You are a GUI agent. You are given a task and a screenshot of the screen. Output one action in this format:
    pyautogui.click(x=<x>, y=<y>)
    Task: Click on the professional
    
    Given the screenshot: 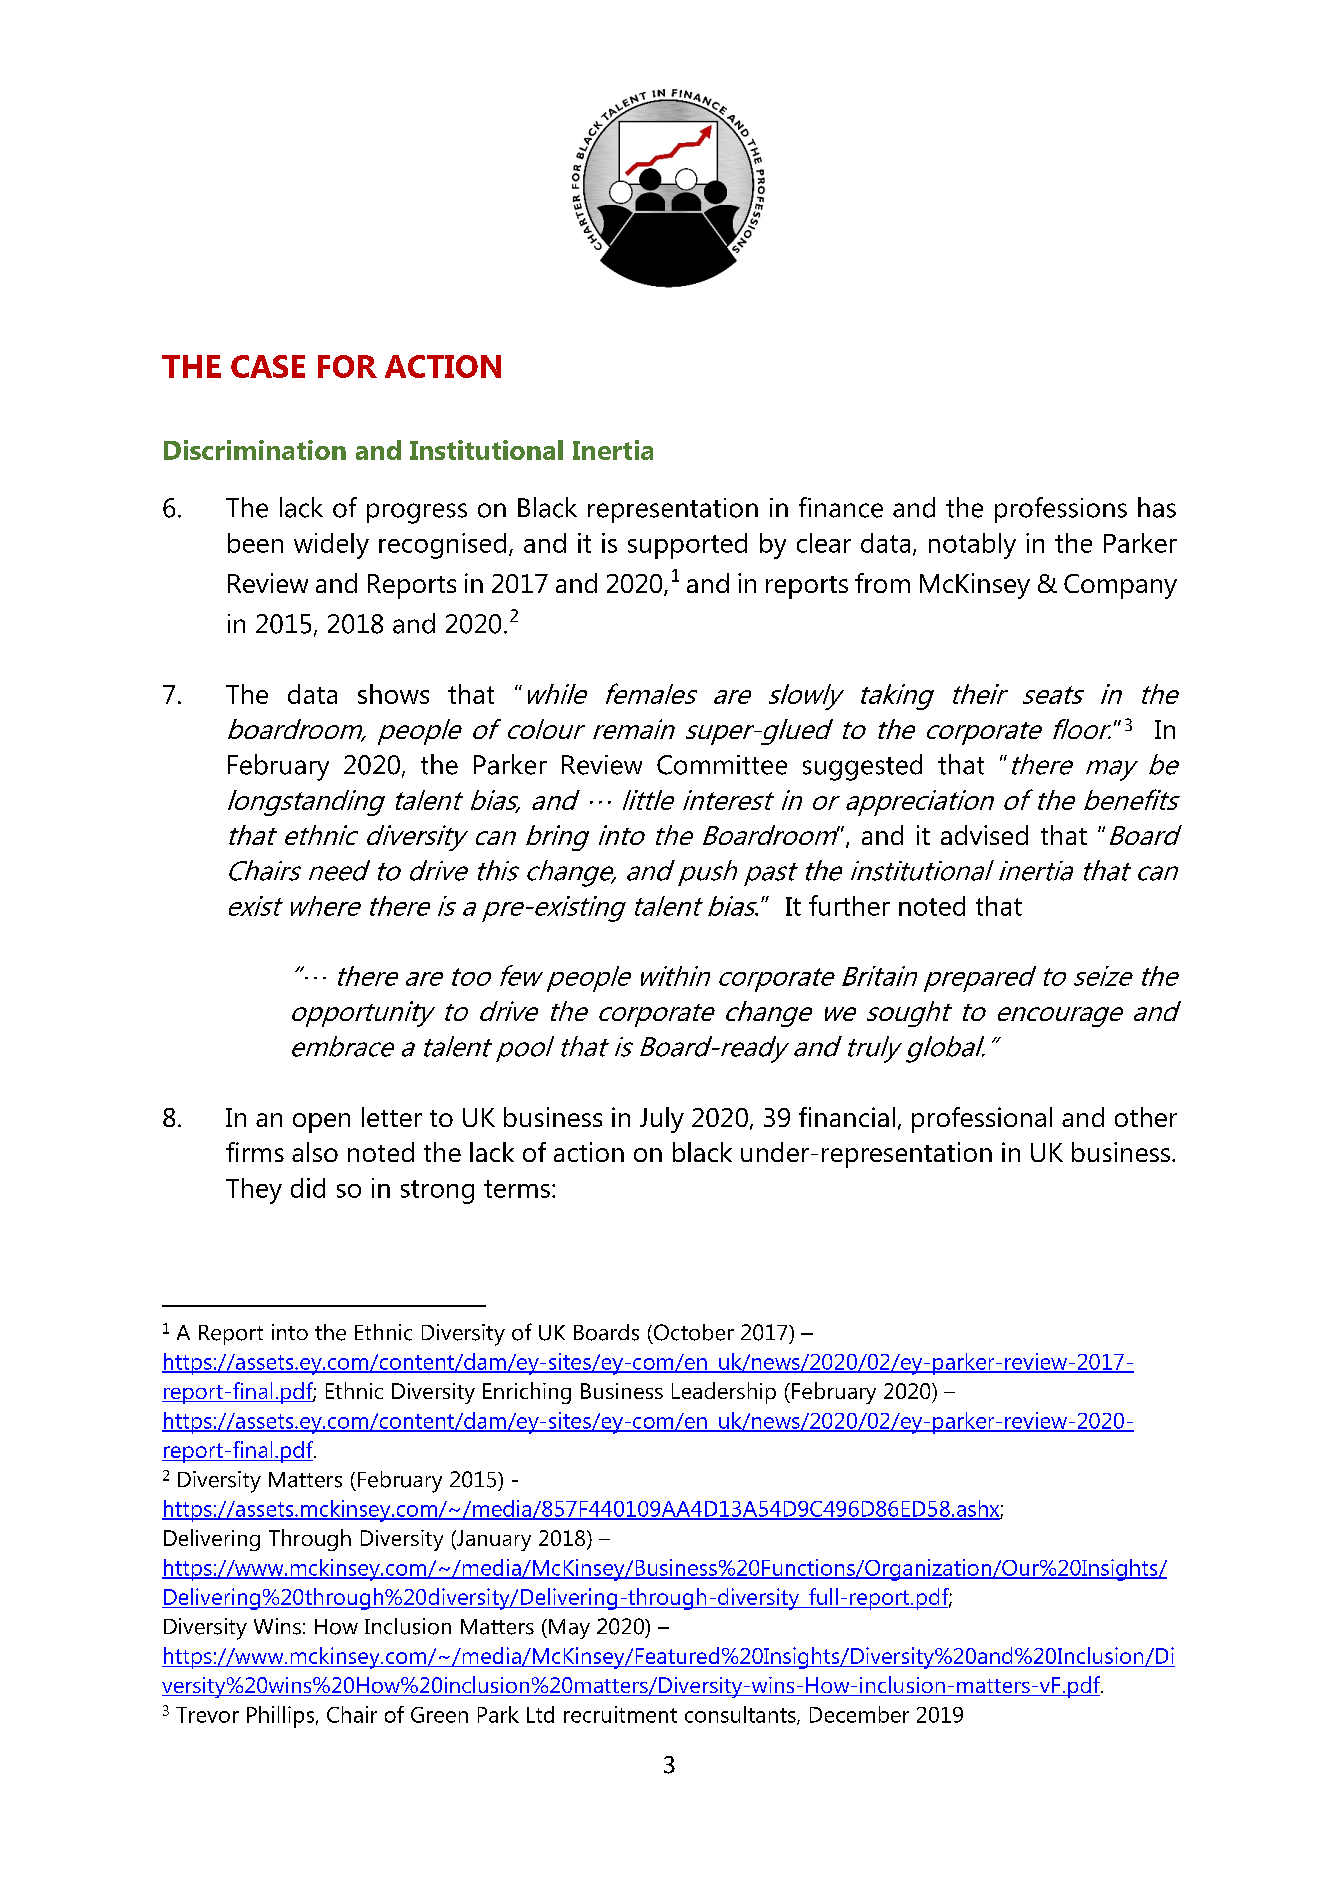 What is the action you would take?
    pyautogui.click(x=982, y=1120)
